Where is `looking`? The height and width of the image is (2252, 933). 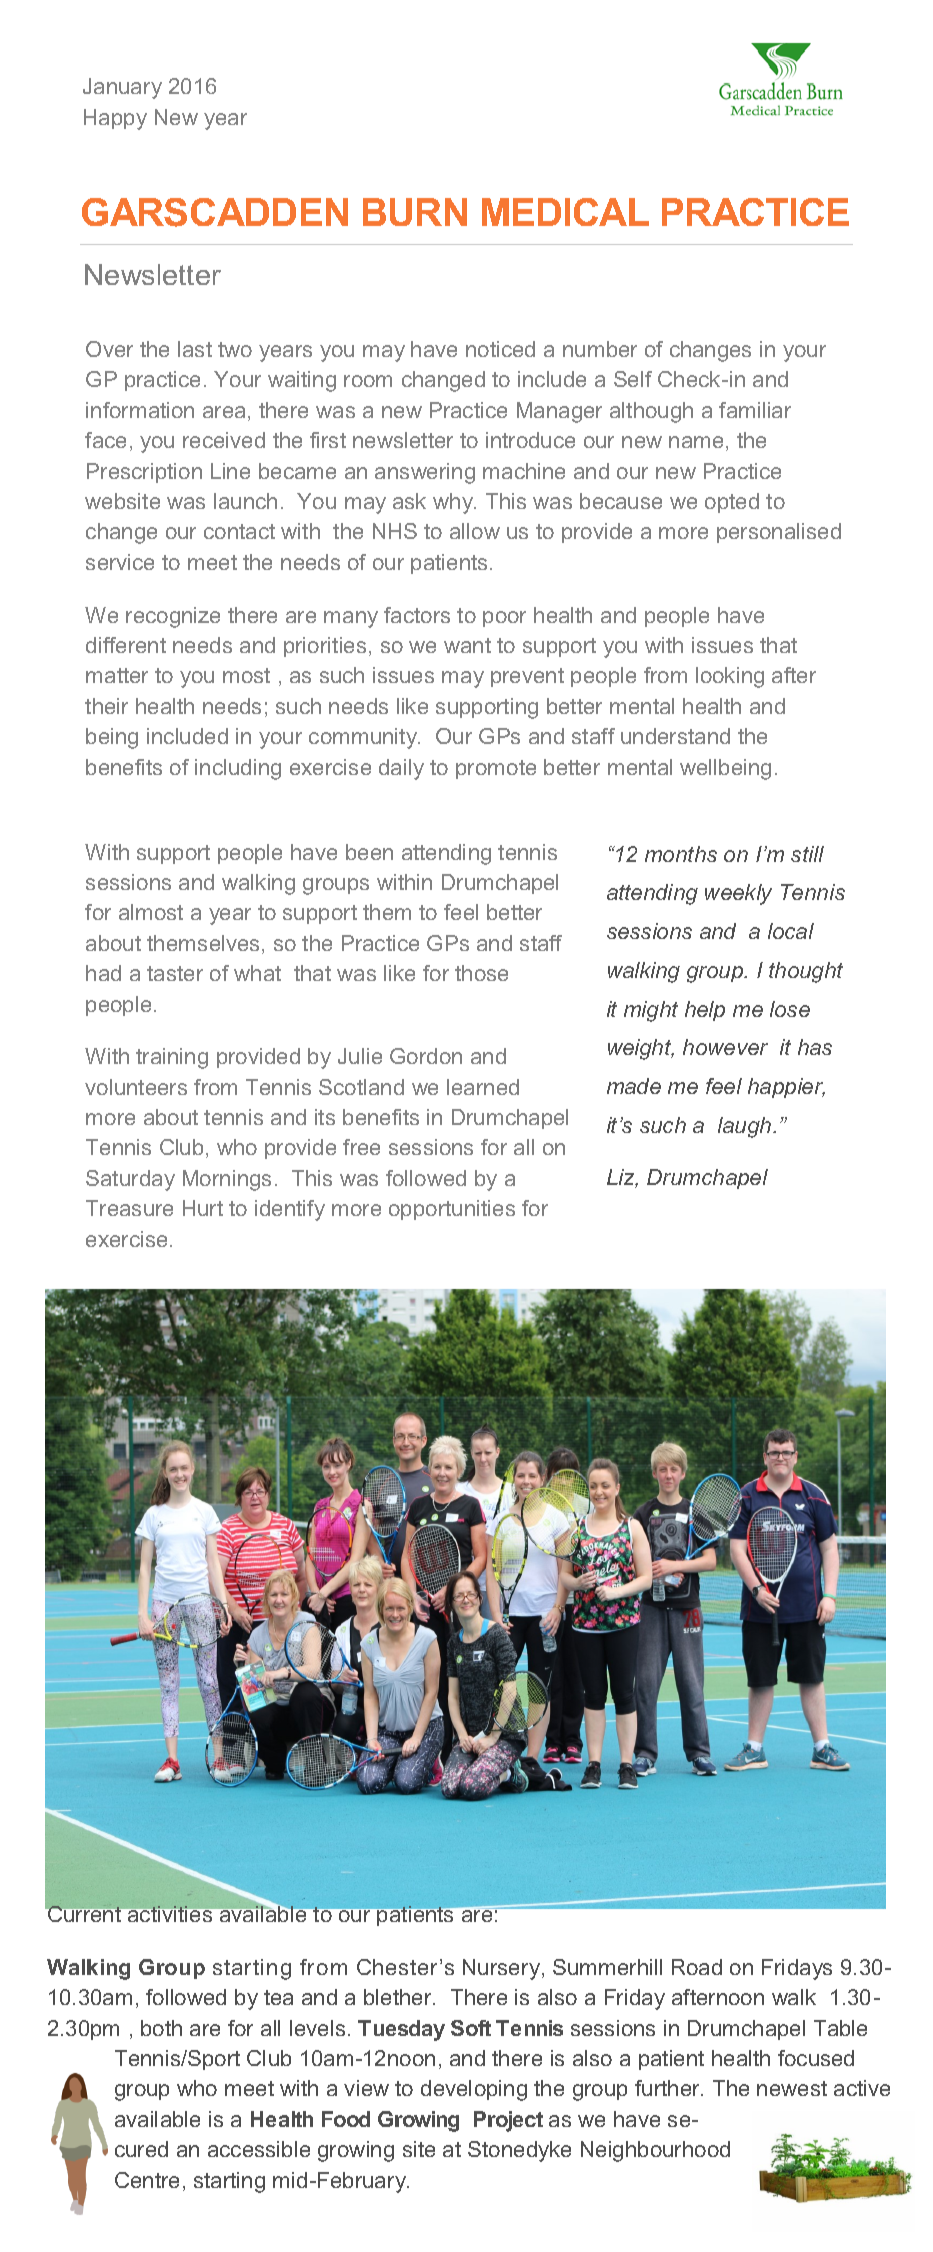 looking is located at coordinates (730, 677).
